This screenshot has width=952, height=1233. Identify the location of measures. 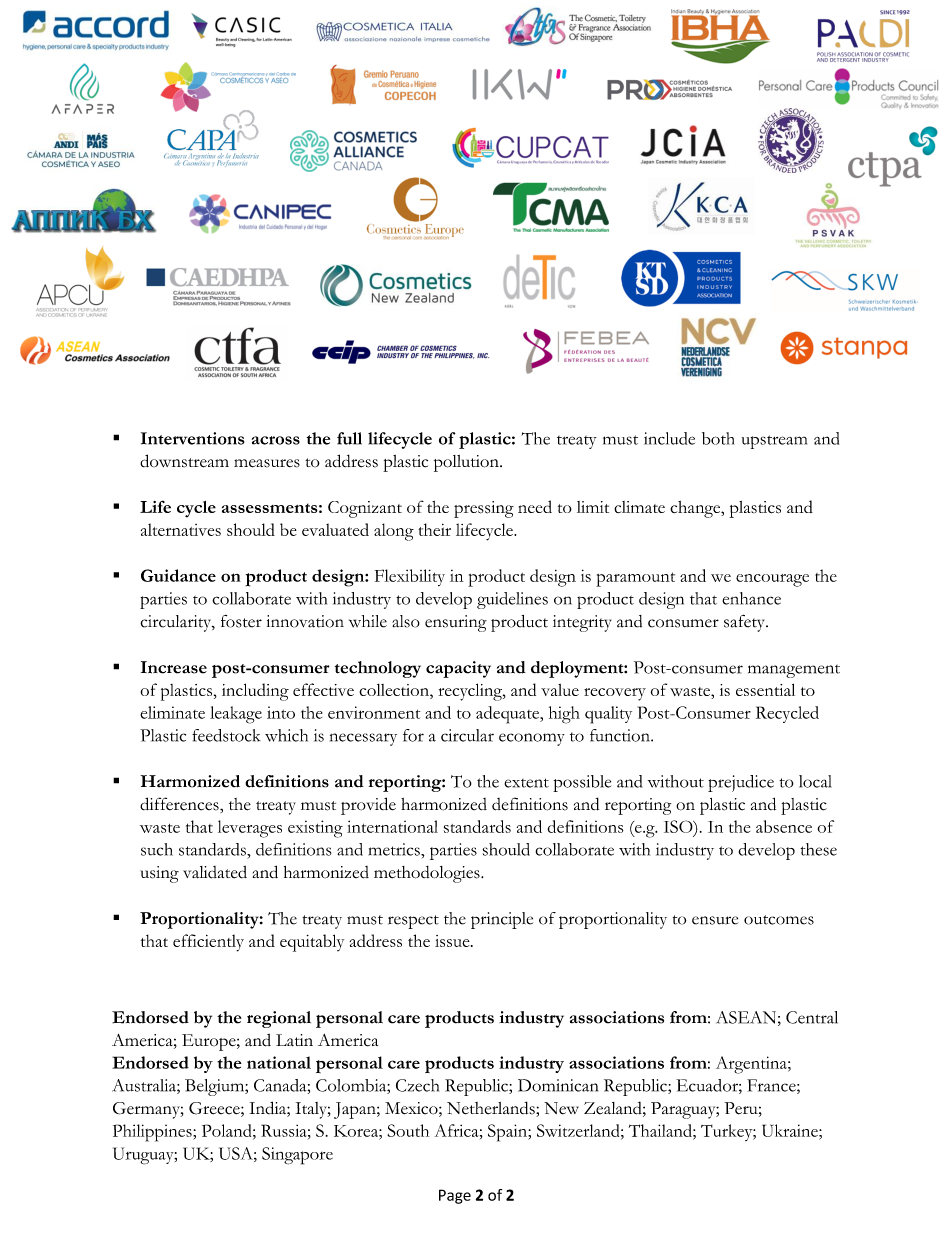
(267, 463).
